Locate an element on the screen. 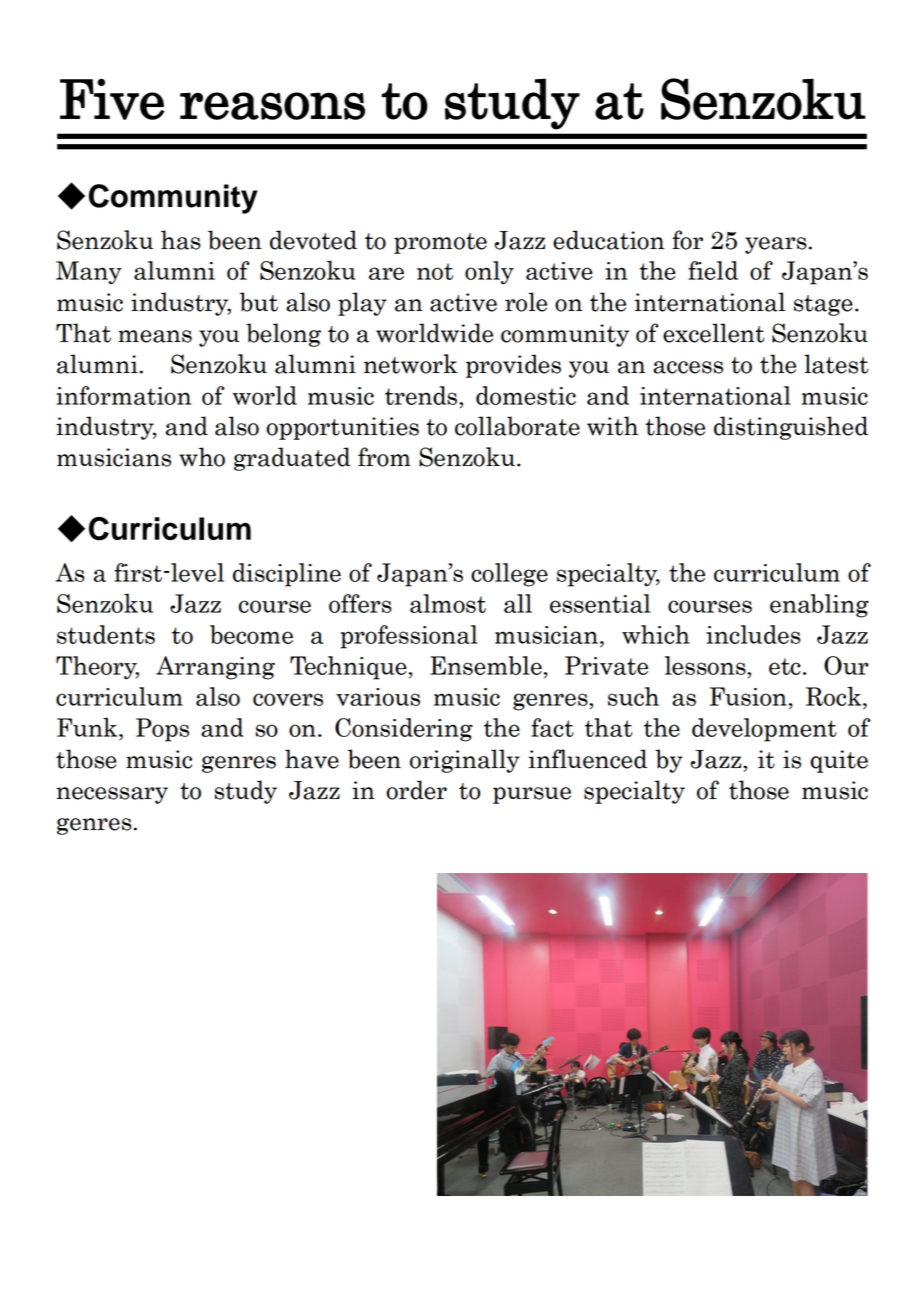  Five is located at coordinates (112, 99).
